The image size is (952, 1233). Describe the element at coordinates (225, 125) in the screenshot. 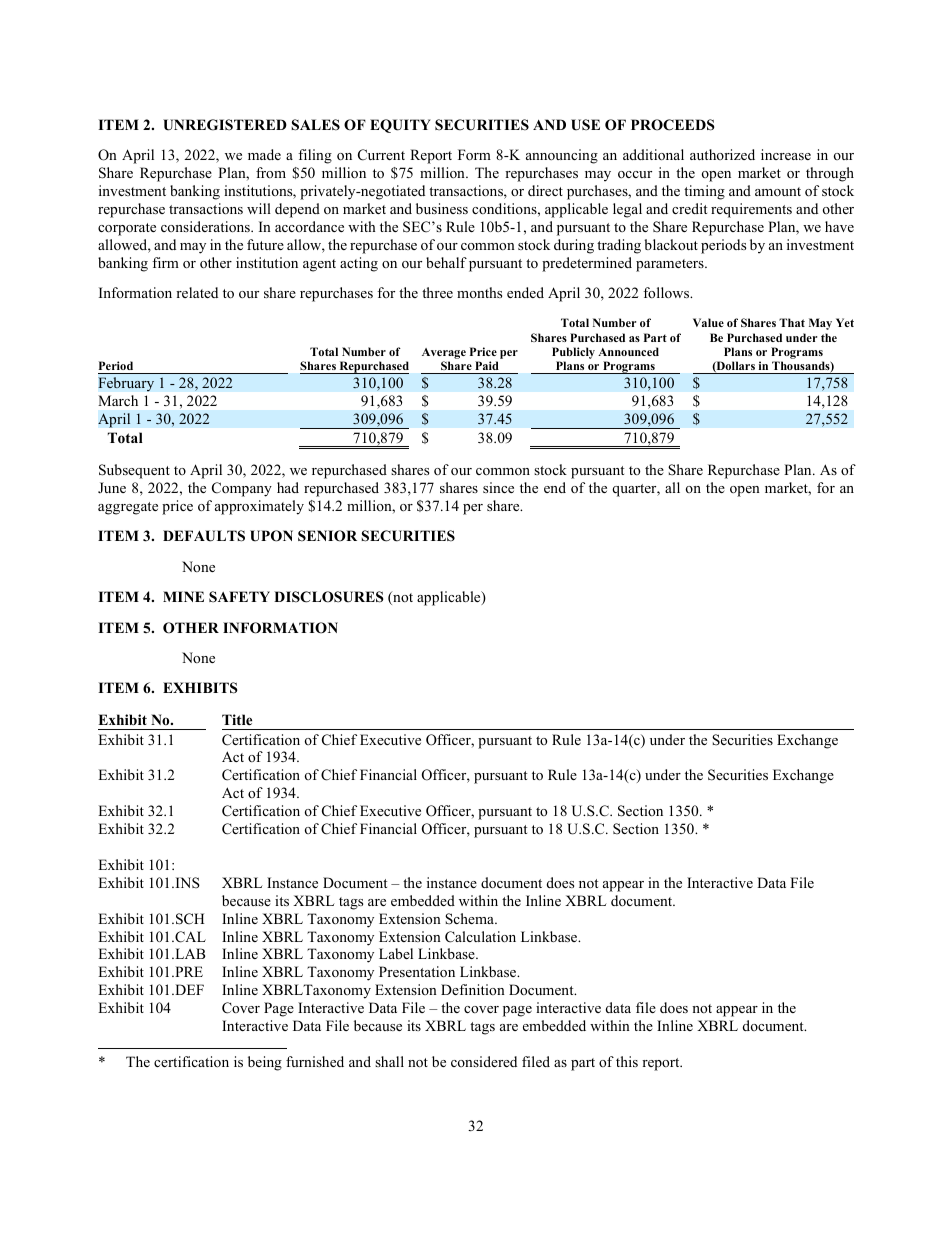

I see `UNREGISTERED` at that location.
